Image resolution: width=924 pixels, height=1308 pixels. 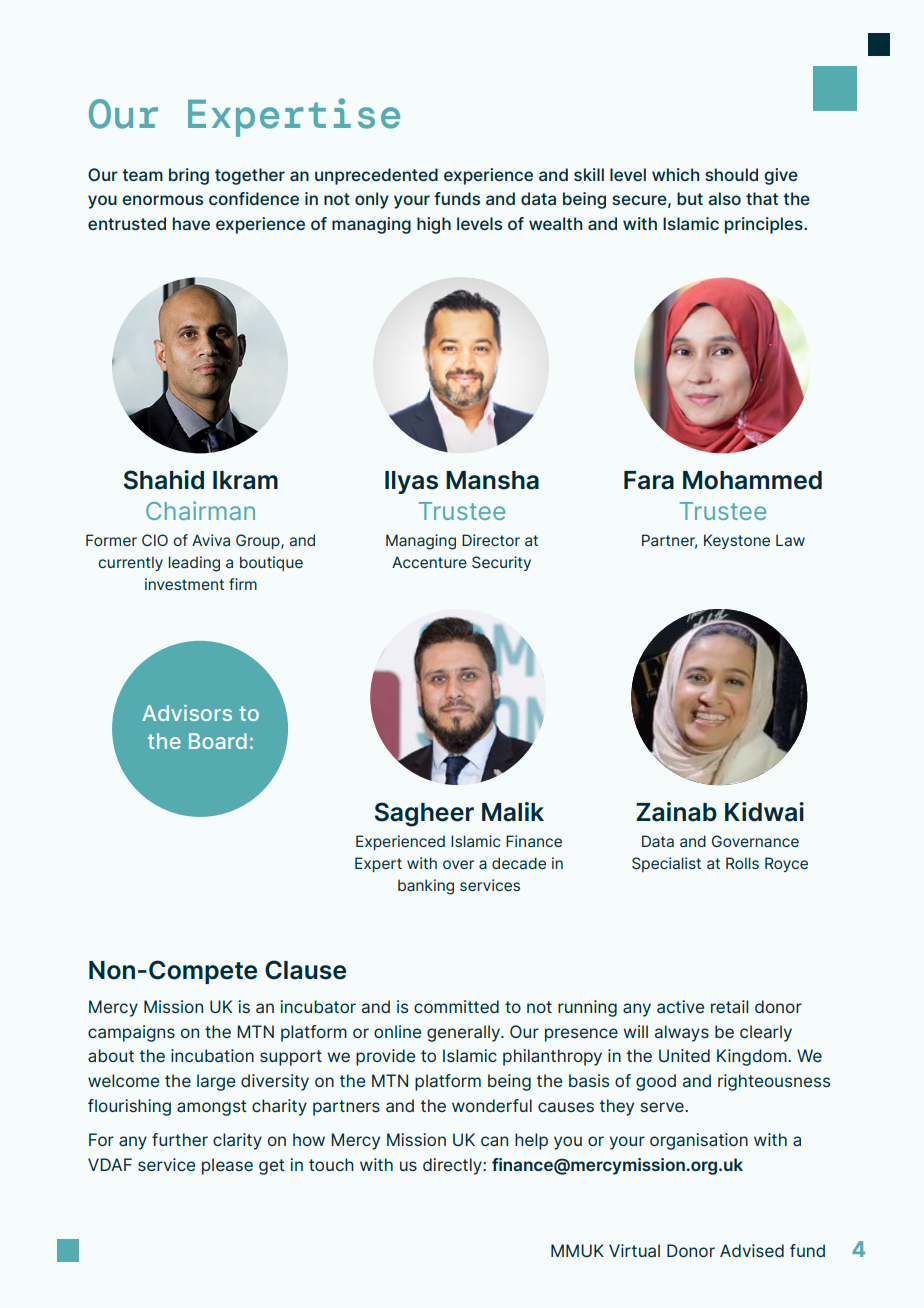 What do you see at coordinates (742, 863) in the document?
I see `Rolls` at bounding box center [742, 863].
